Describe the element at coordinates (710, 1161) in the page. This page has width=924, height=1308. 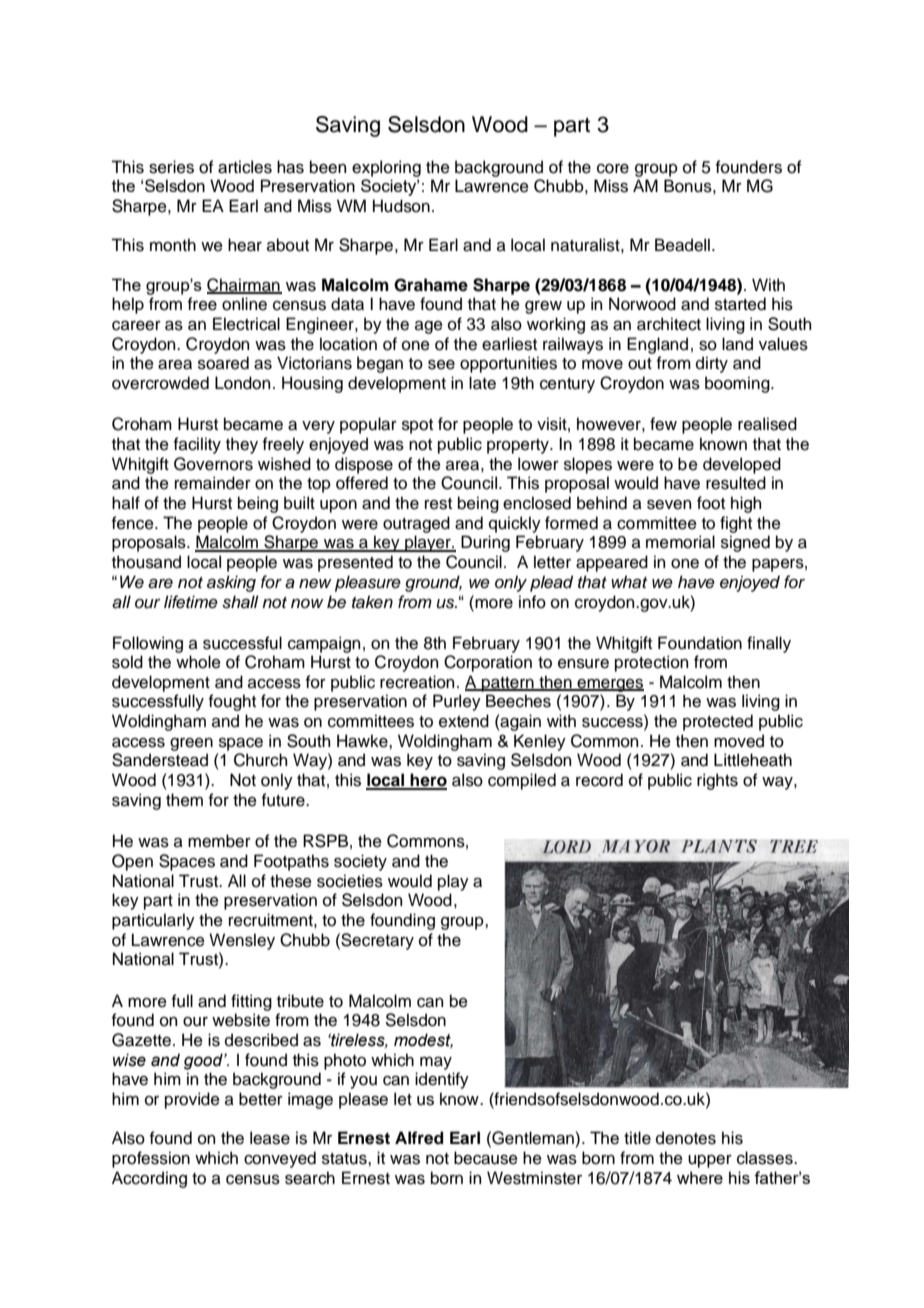
I see `upper` at that location.
